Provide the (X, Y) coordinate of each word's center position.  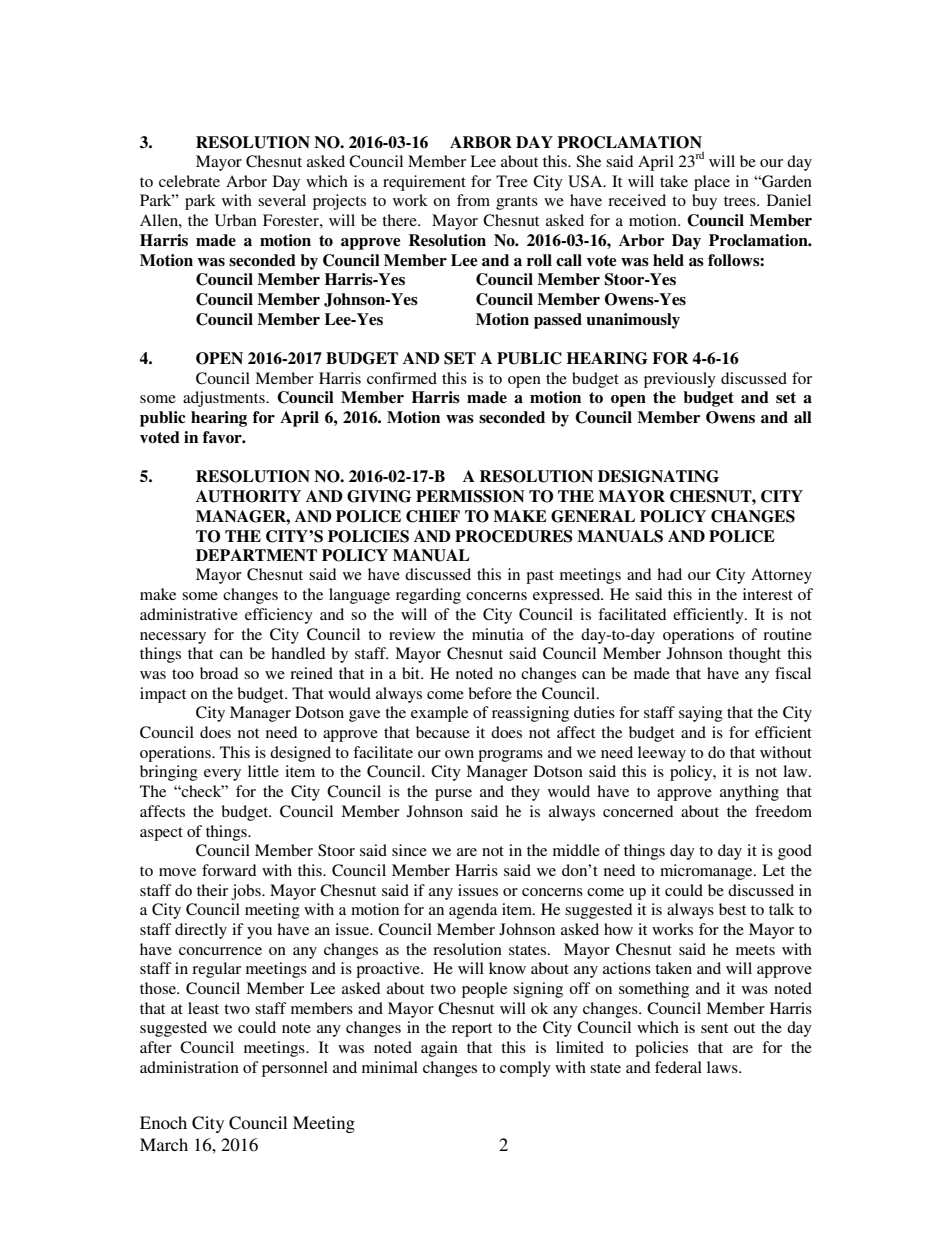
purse (453, 795)
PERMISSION (470, 496)
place (712, 183)
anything (749, 793)
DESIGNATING (658, 476)
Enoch (163, 1122)
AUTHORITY (248, 496)
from (473, 200)
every (222, 775)
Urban (236, 220)
